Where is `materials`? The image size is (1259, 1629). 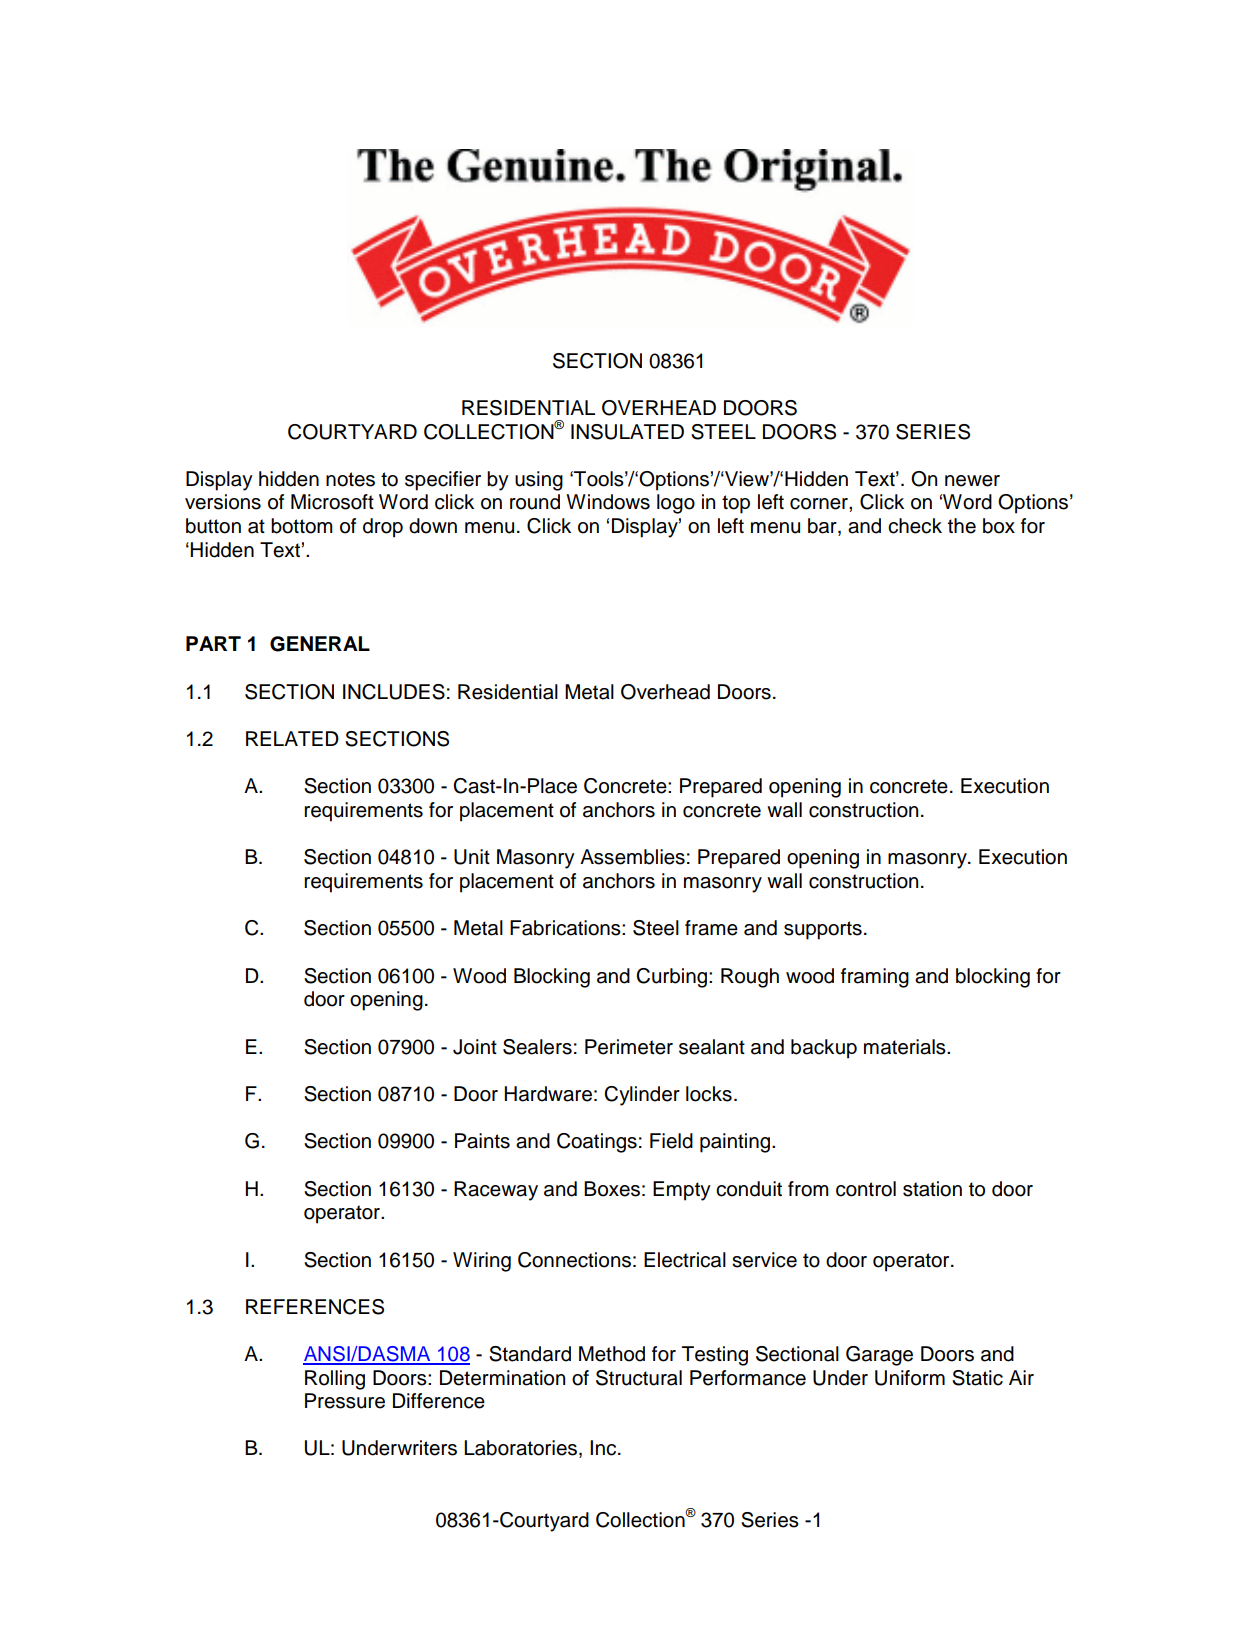
materials is located at coordinates (906, 1047).
